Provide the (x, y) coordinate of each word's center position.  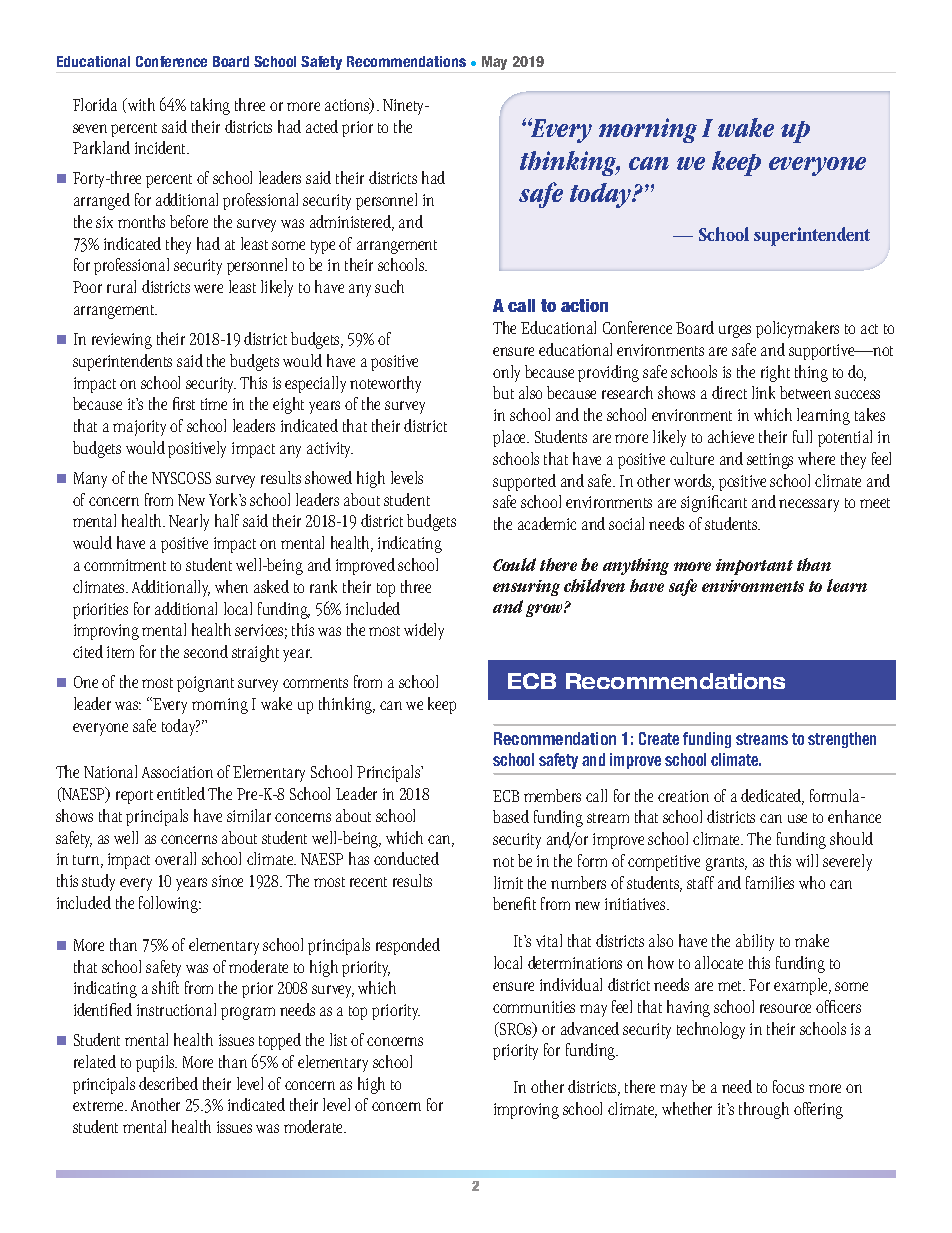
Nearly (189, 522)
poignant (205, 684)
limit (508, 882)
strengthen (842, 740)
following (170, 904)
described (168, 1083)
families (770, 882)
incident (162, 147)
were (208, 288)
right (775, 373)
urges (735, 331)
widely (424, 631)
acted (322, 126)
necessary (809, 505)
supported (524, 482)
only (506, 373)
